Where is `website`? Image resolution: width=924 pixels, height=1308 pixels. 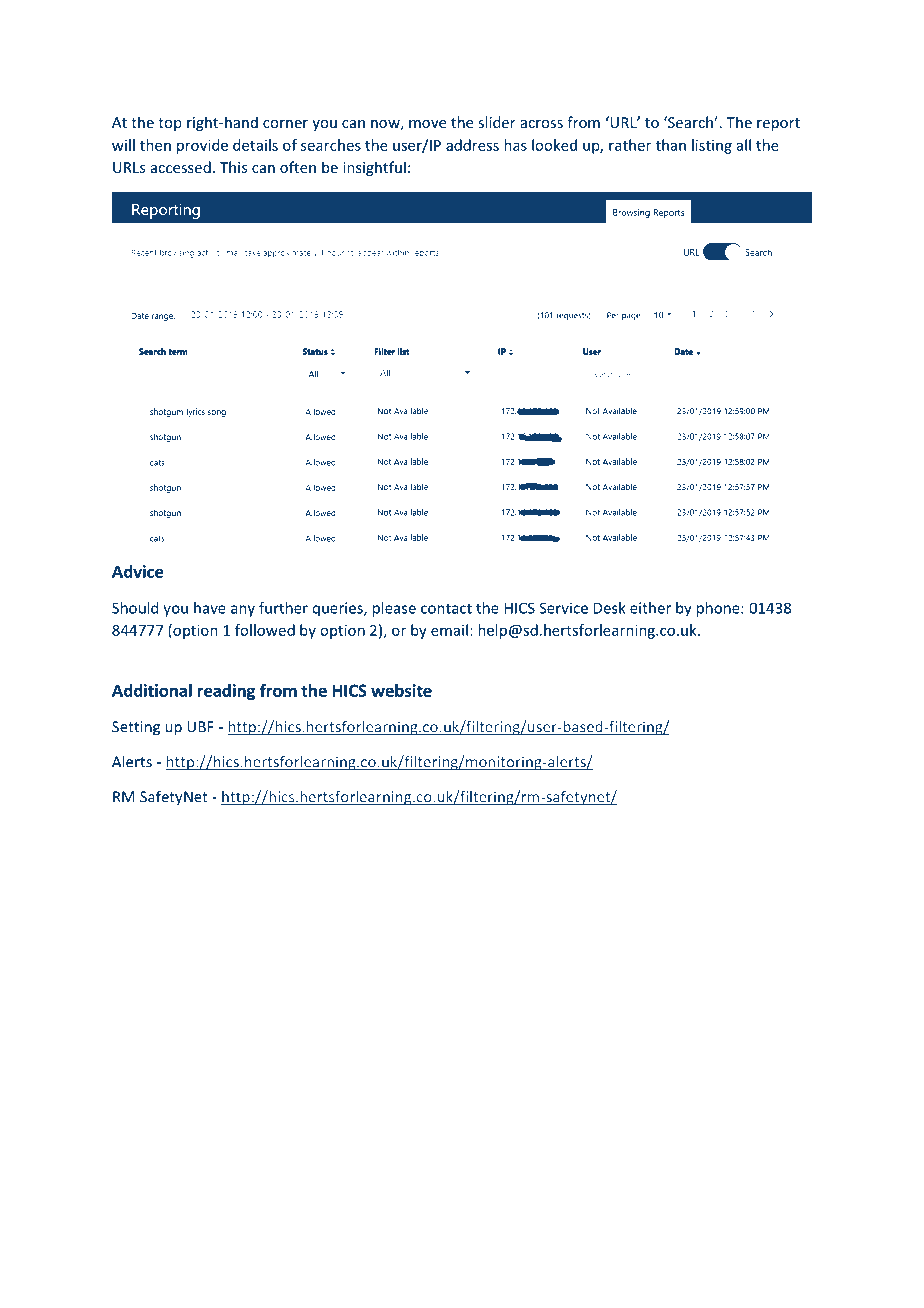
website is located at coordinates (401, 690).
